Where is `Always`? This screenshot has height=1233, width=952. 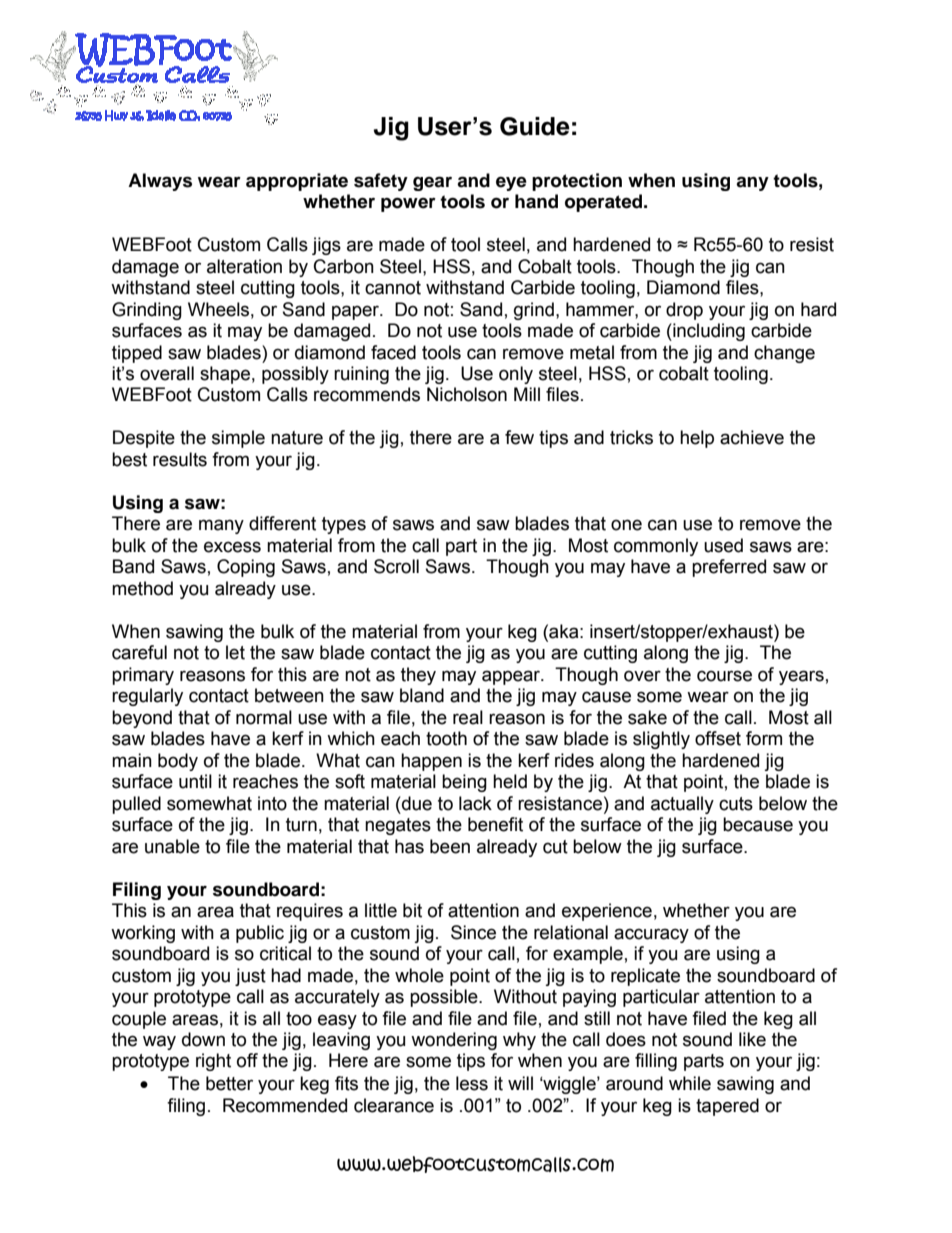
Always is located at coordinates (160, 182).
